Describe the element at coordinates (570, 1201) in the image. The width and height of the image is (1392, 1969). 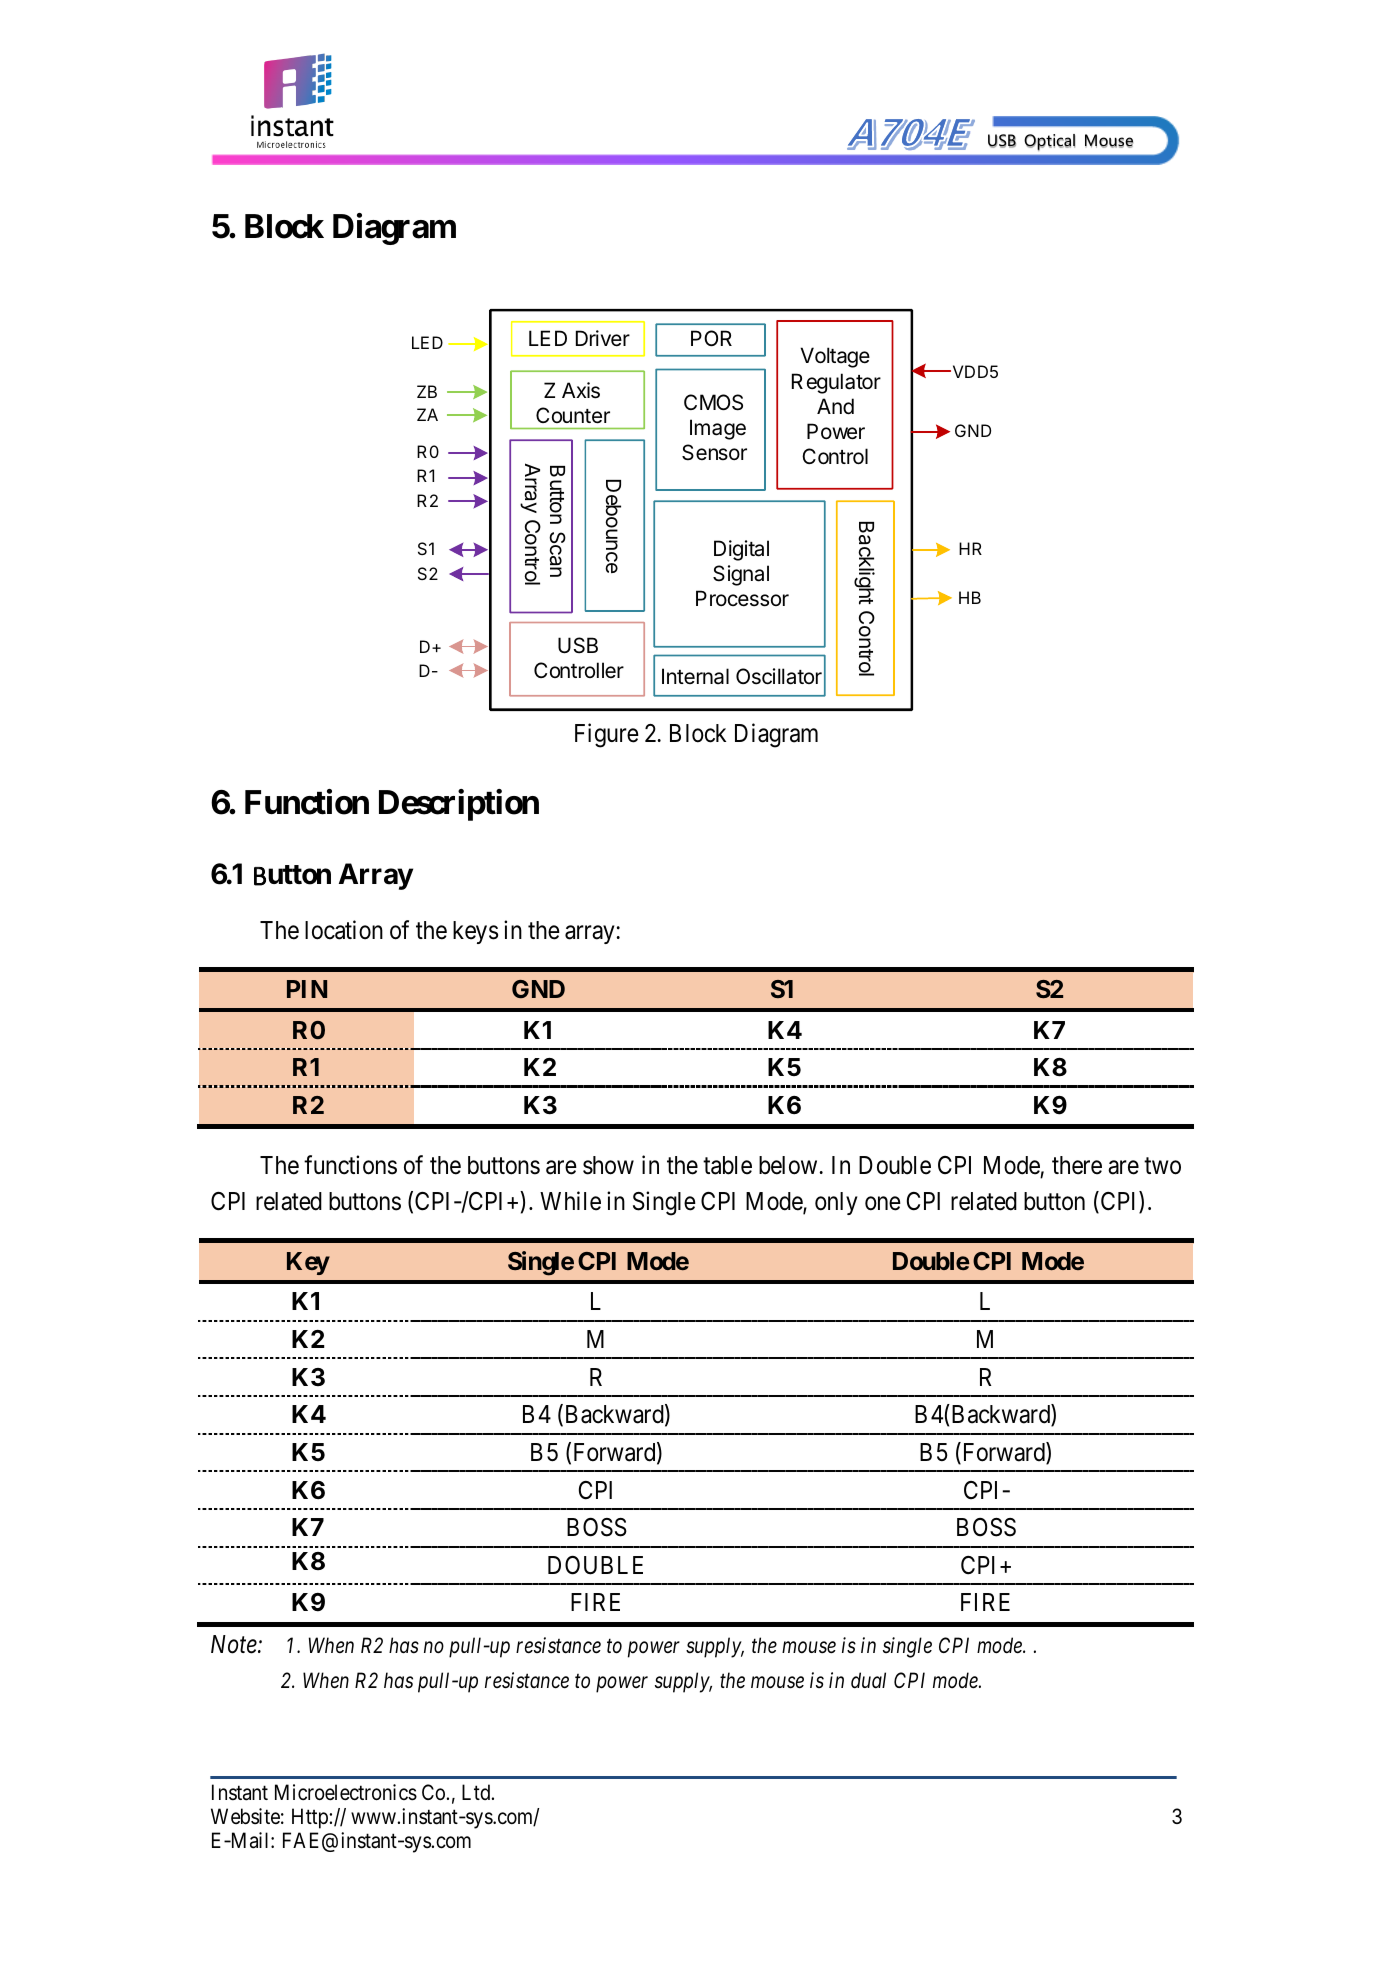
I see `While` at that location.
